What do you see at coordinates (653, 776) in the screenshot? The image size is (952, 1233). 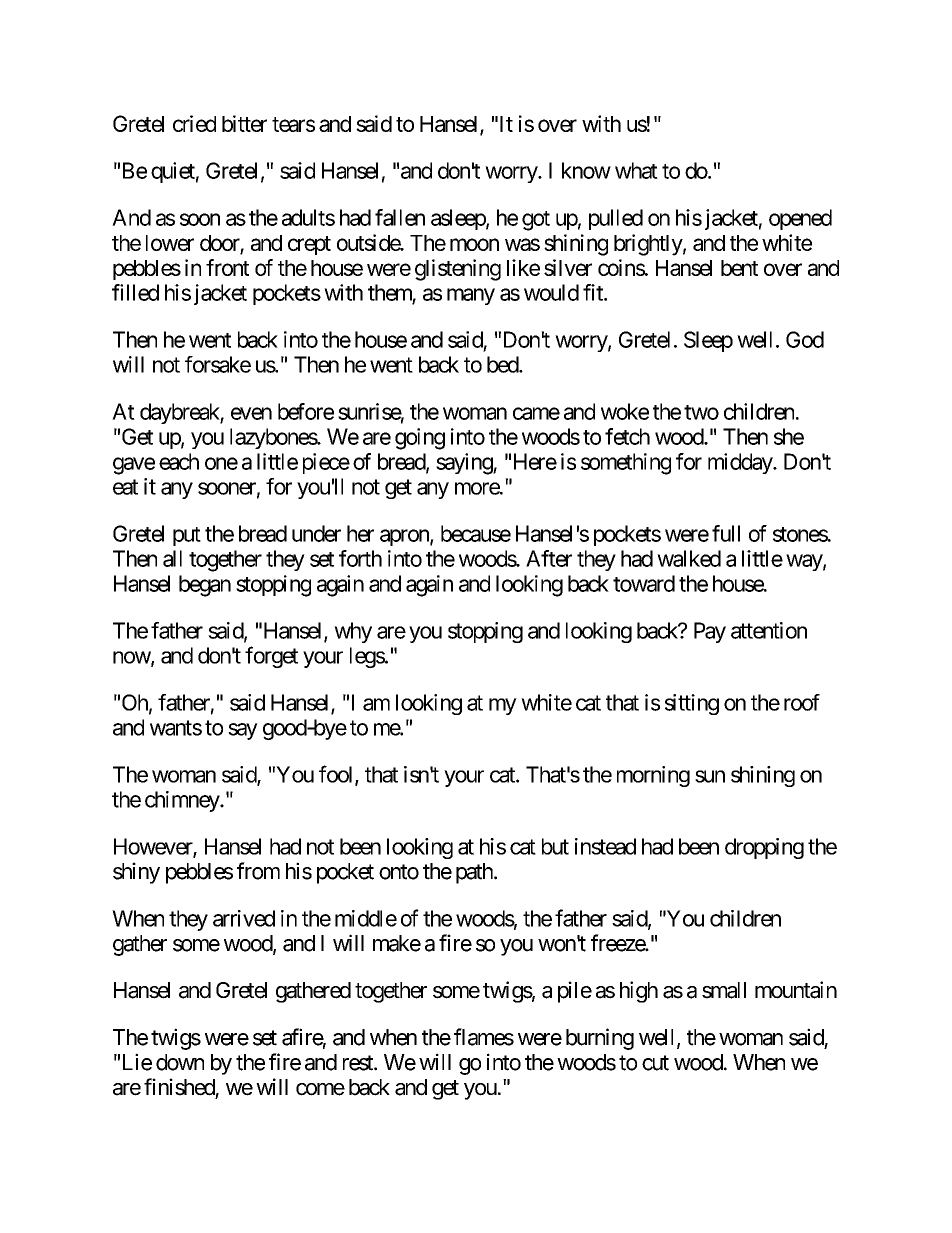 I see `morning` at bounding box center [653, 776].
